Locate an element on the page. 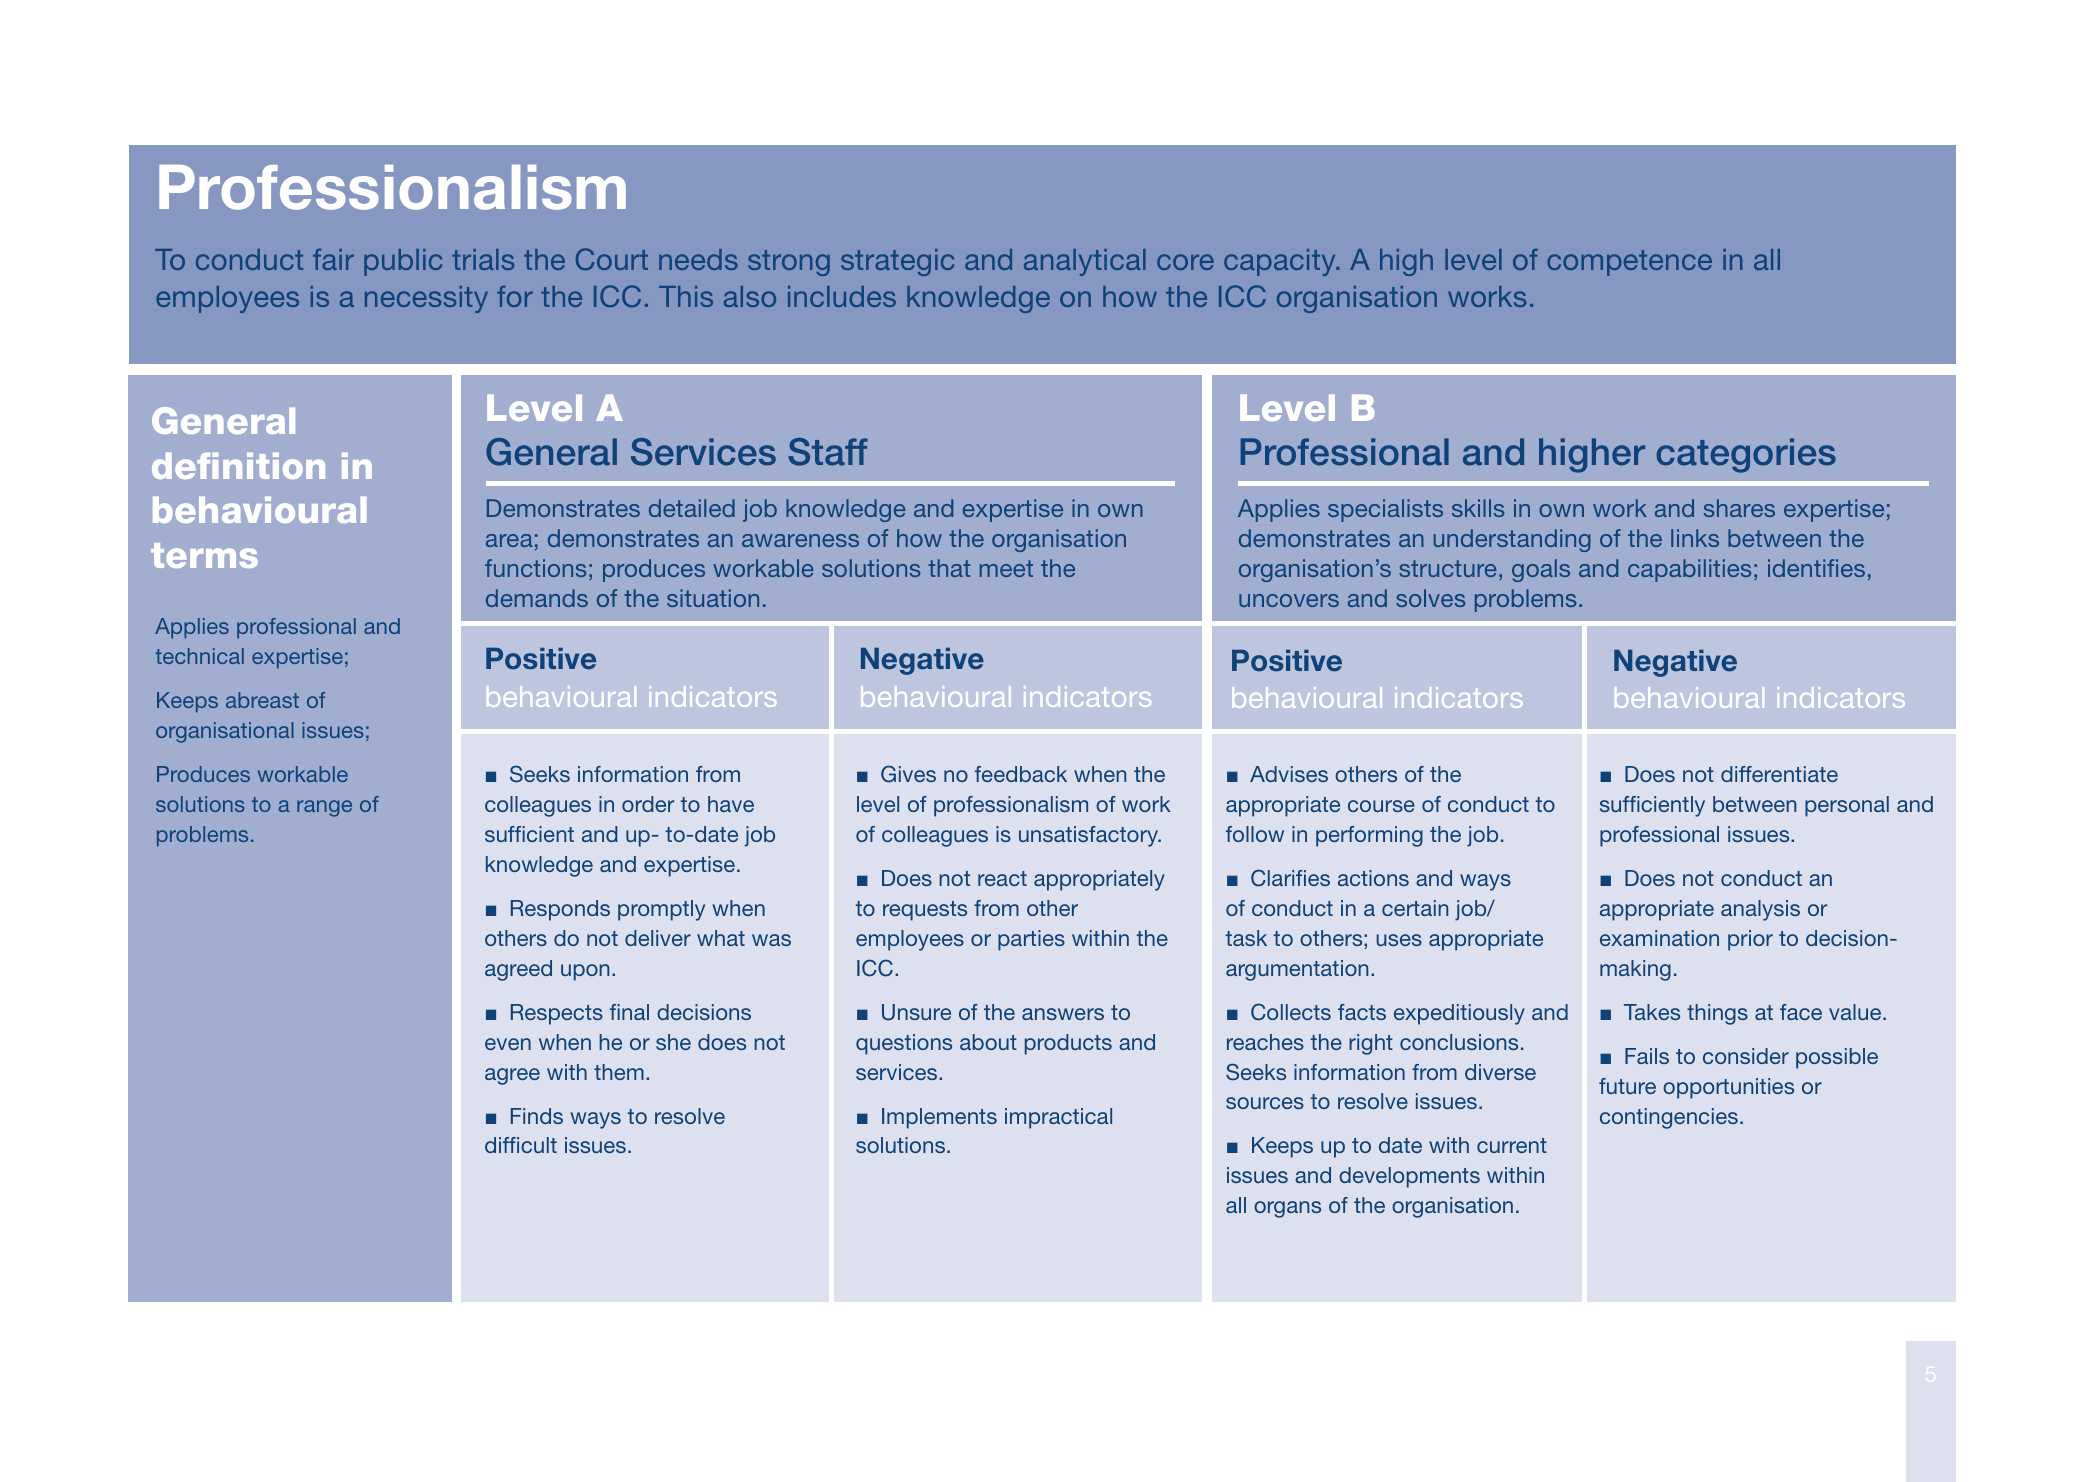 The width and height of the document is (2097, 1482). impractical is located at coordinates (1058, 1118).
